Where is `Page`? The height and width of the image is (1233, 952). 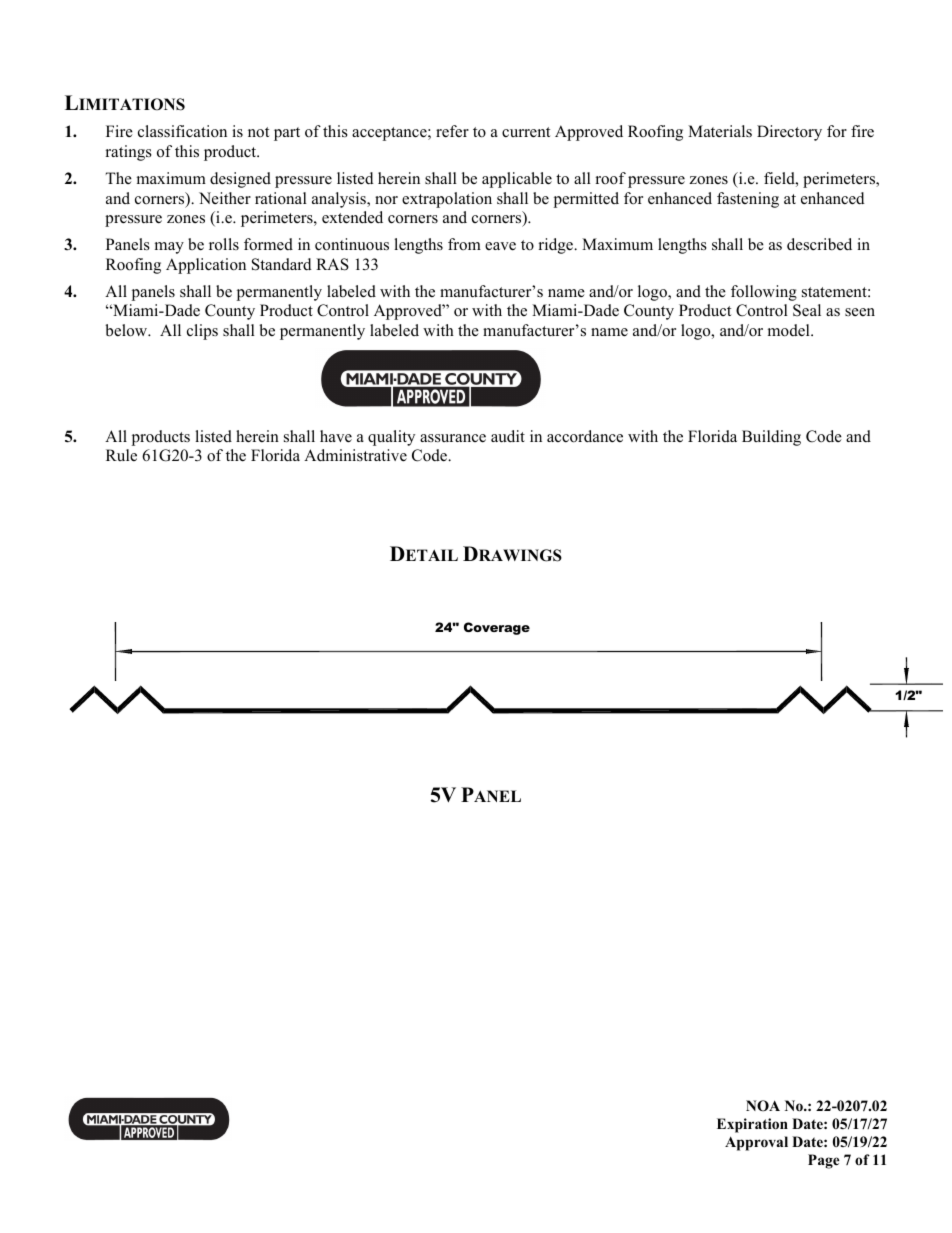
Page is located at coordinates (824, 1161).
